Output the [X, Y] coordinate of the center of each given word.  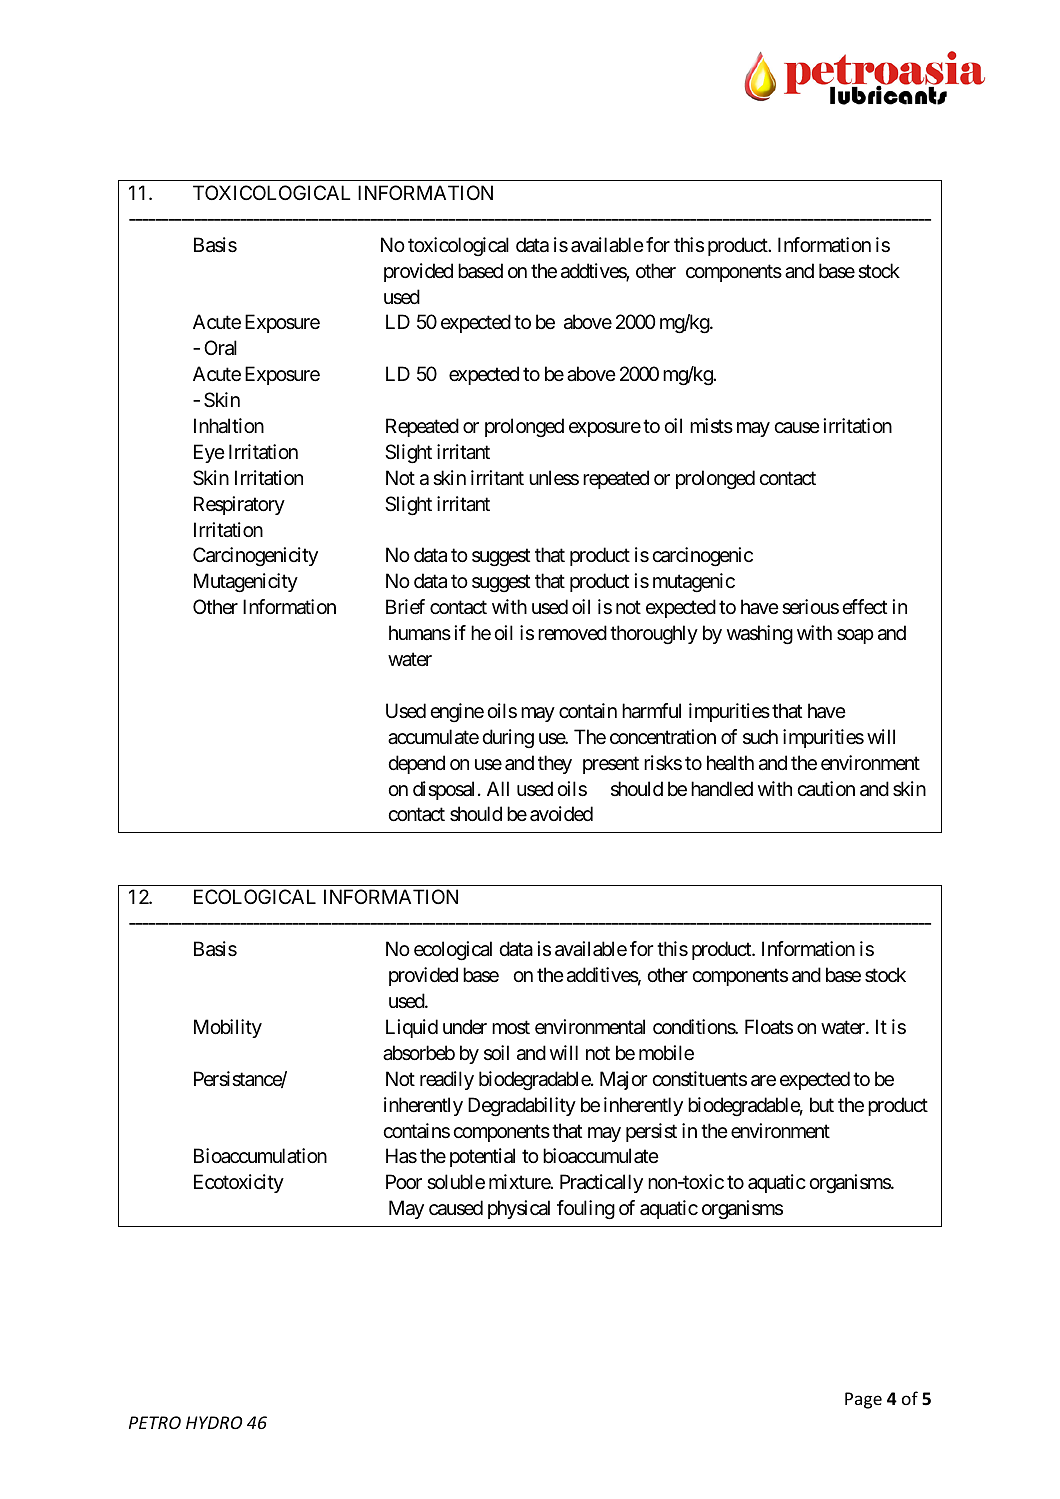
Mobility [228, 1028]
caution [826, 788]
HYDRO [214, 1422]
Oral [220, 348]
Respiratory [239, 505]
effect [864, 607]
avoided [561, 814]
